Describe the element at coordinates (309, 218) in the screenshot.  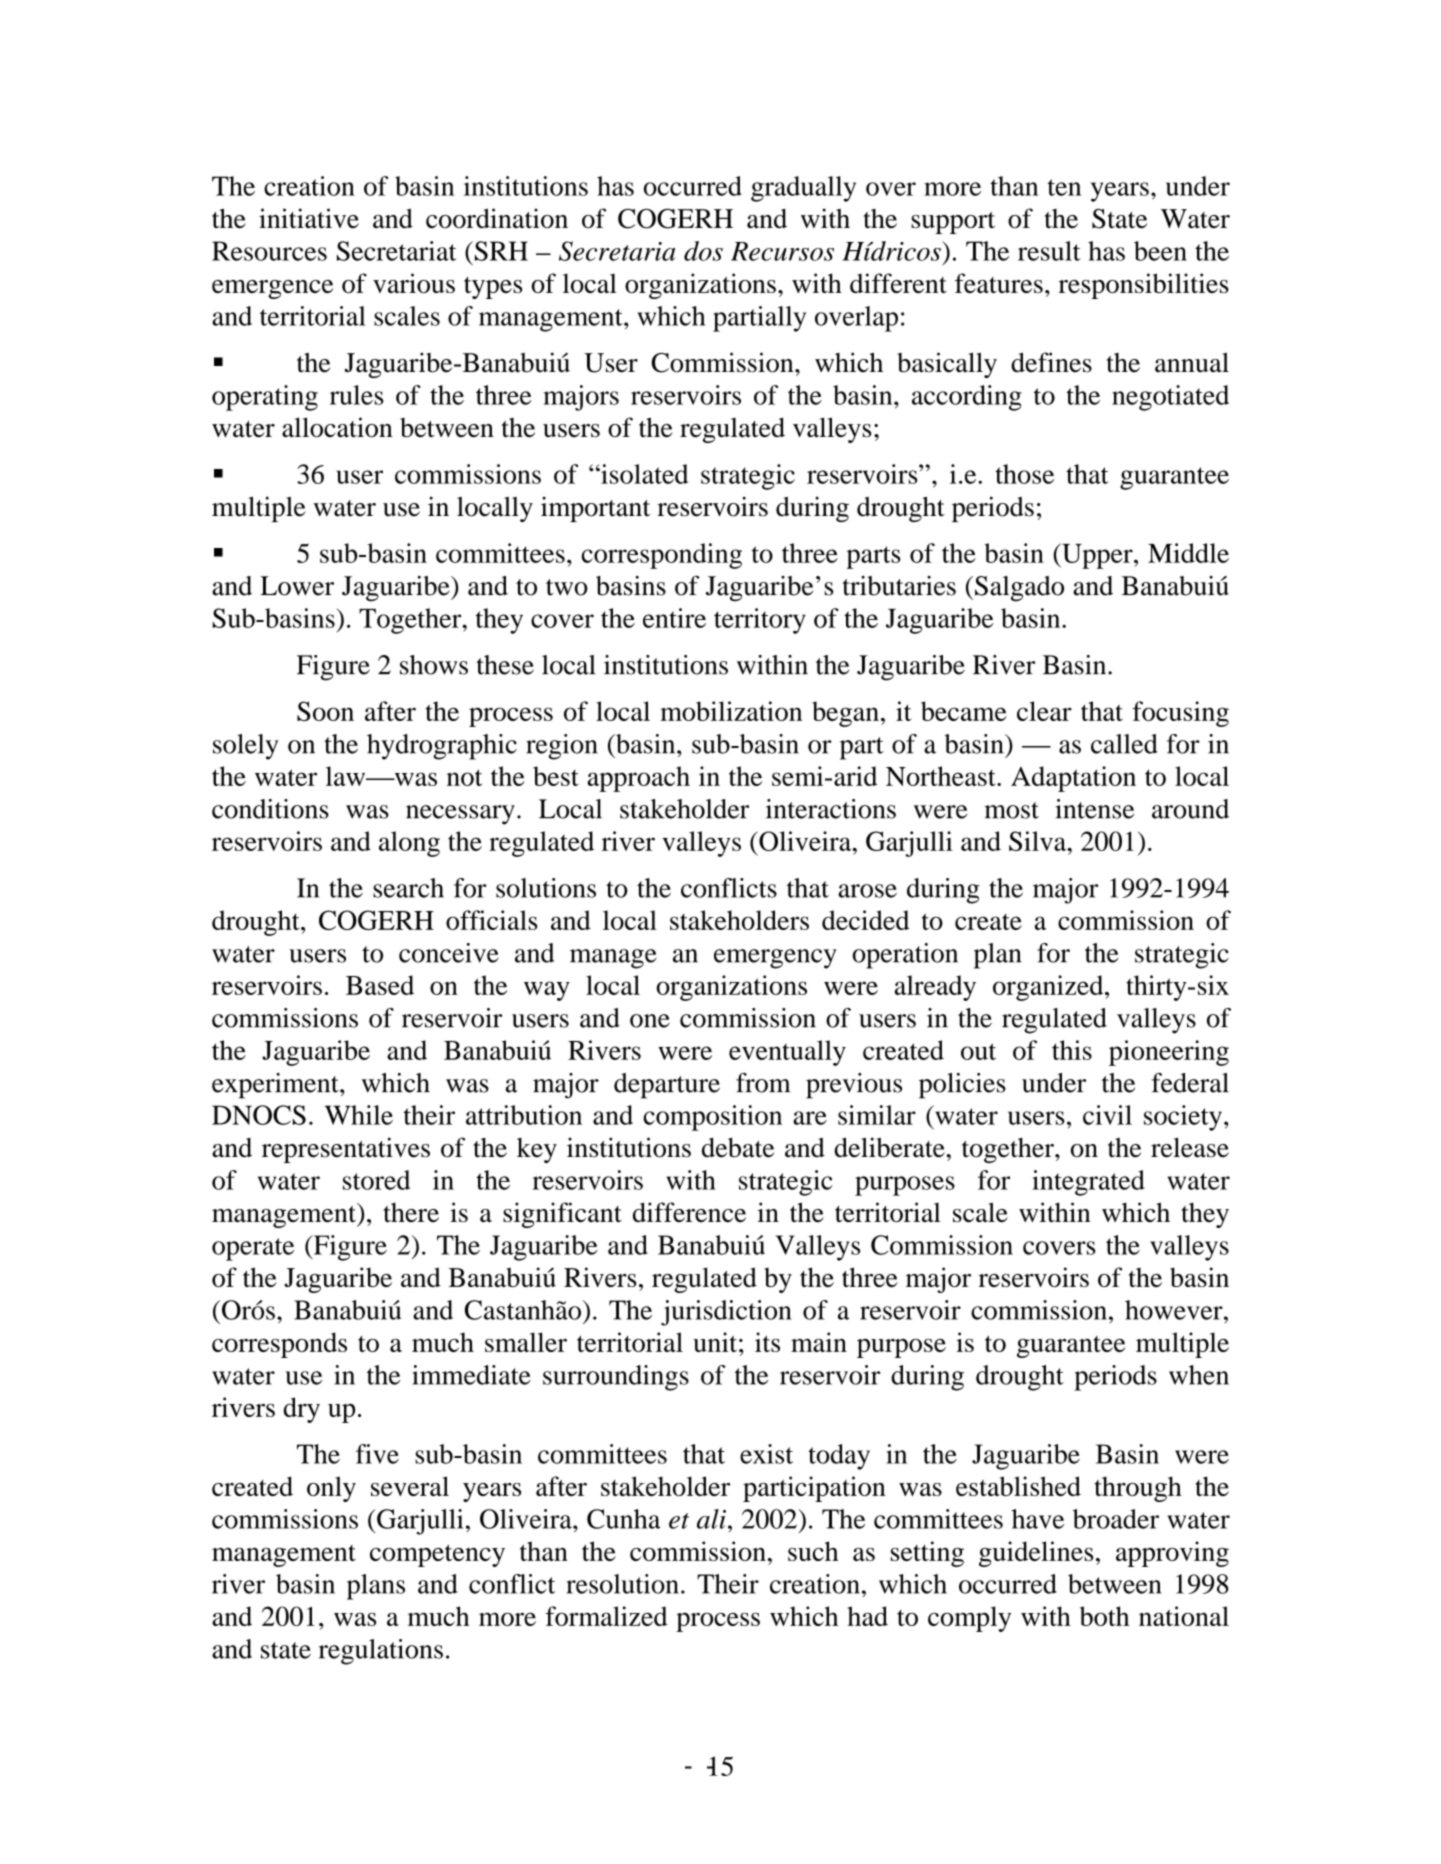
I see `initiative` at that location.
